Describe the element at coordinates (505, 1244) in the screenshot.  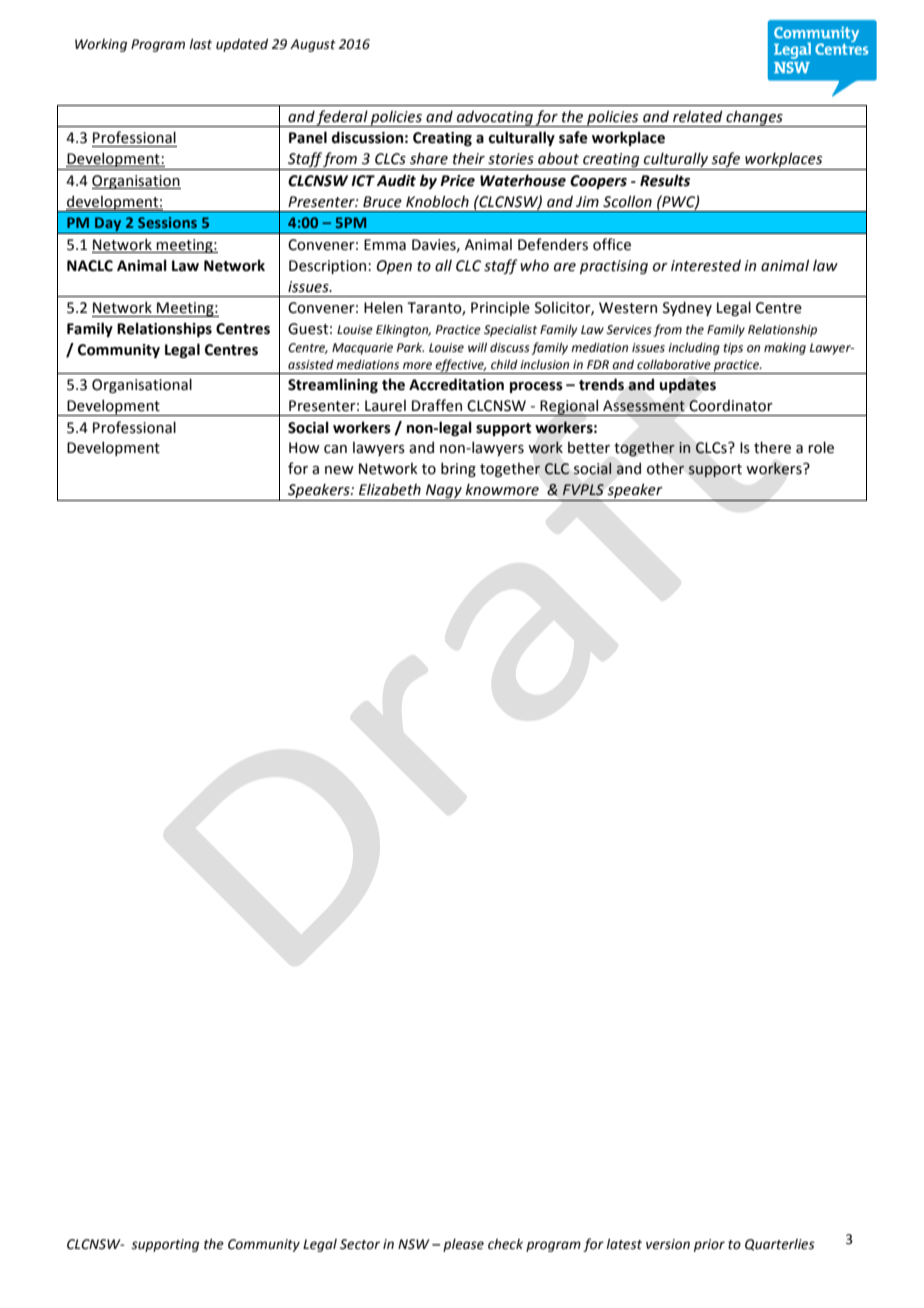
I see `check` at that location.
